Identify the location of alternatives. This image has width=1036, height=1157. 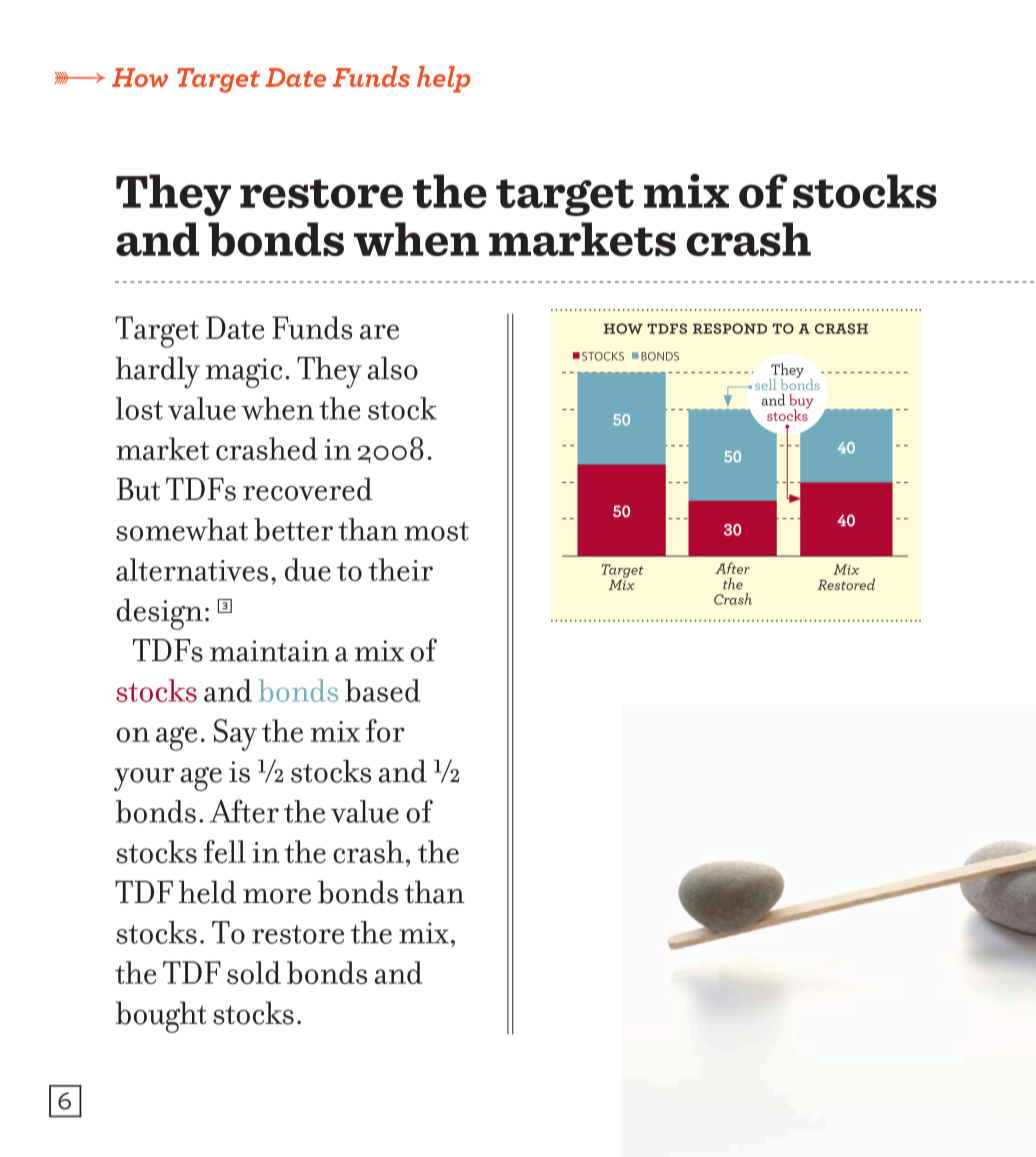
(192, 570).
